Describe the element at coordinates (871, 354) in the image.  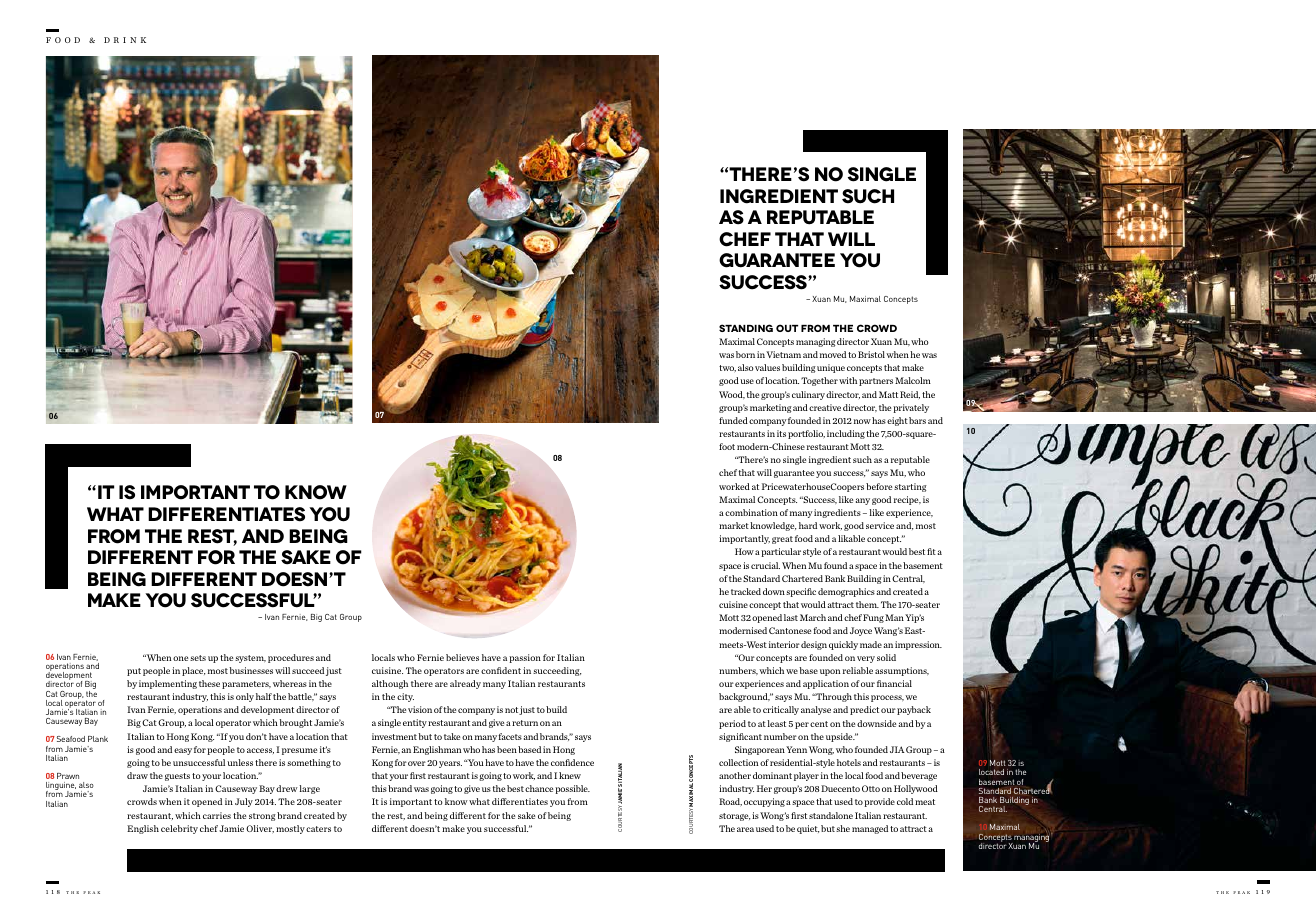
I see `Bristol` at that location.
